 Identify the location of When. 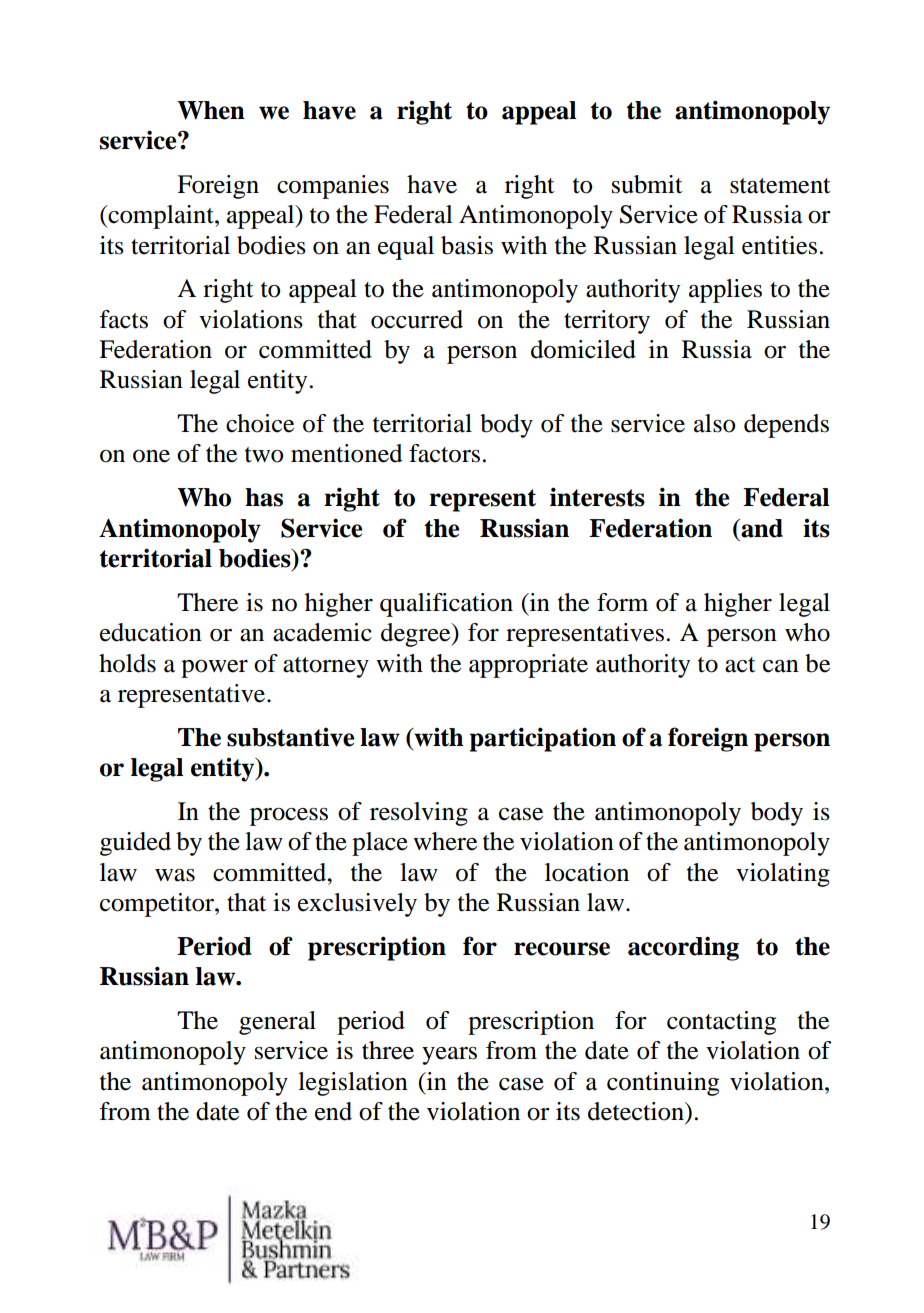
(211, 110).
